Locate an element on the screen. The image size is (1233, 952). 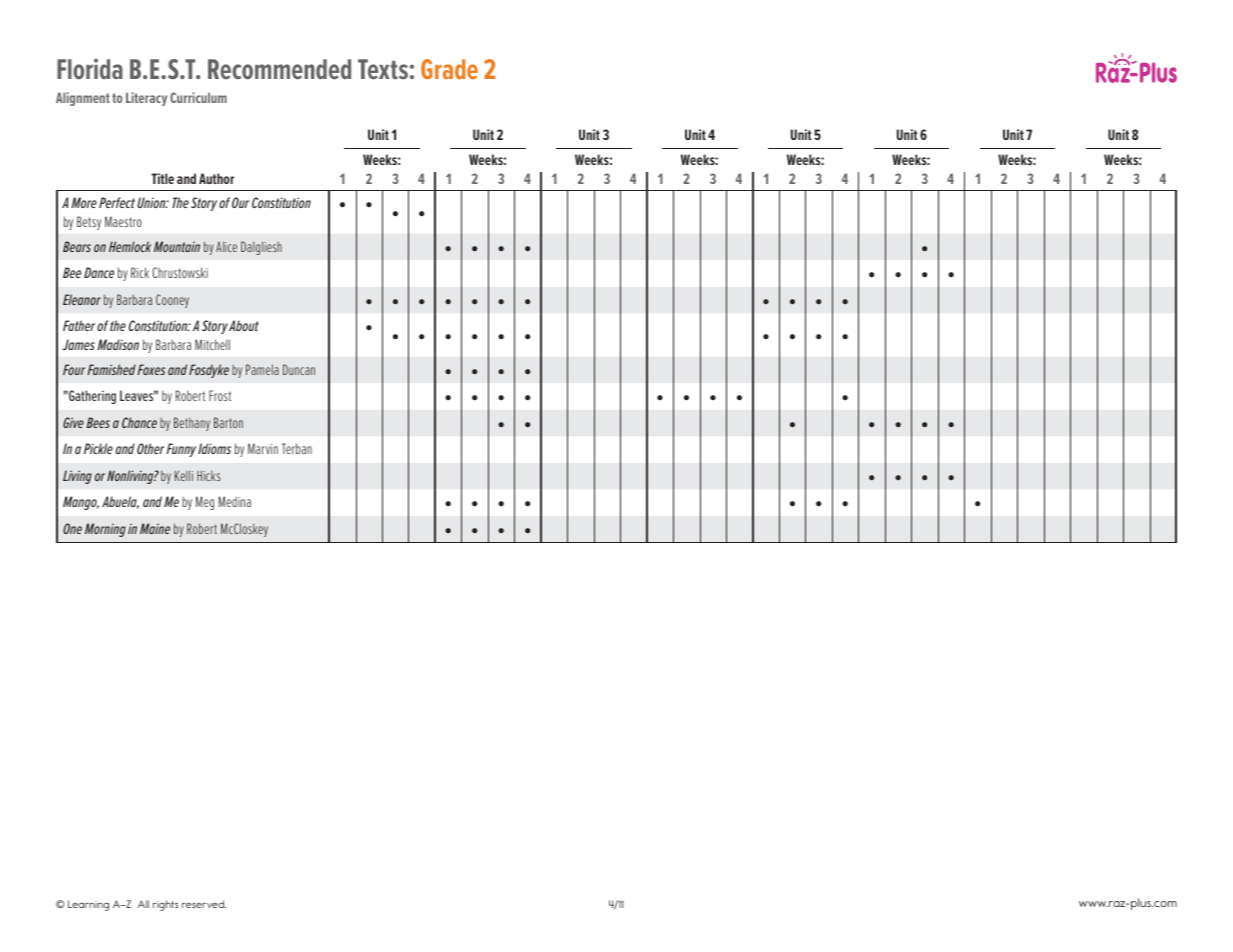
Texts is located at coordinates (383, 69).
